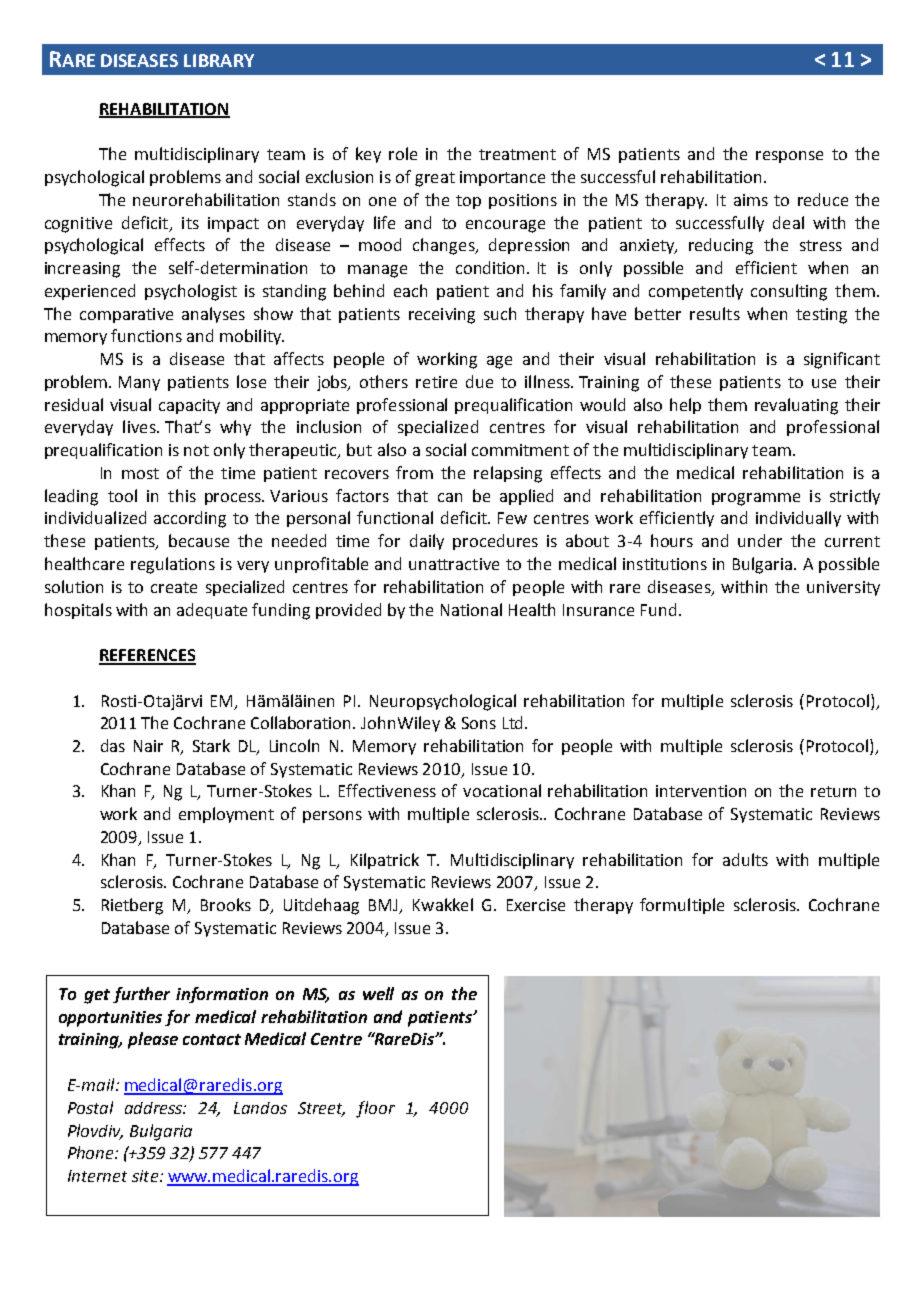 This document has height=1308, width=924. I want to click on floor, so click(375, 1109).
